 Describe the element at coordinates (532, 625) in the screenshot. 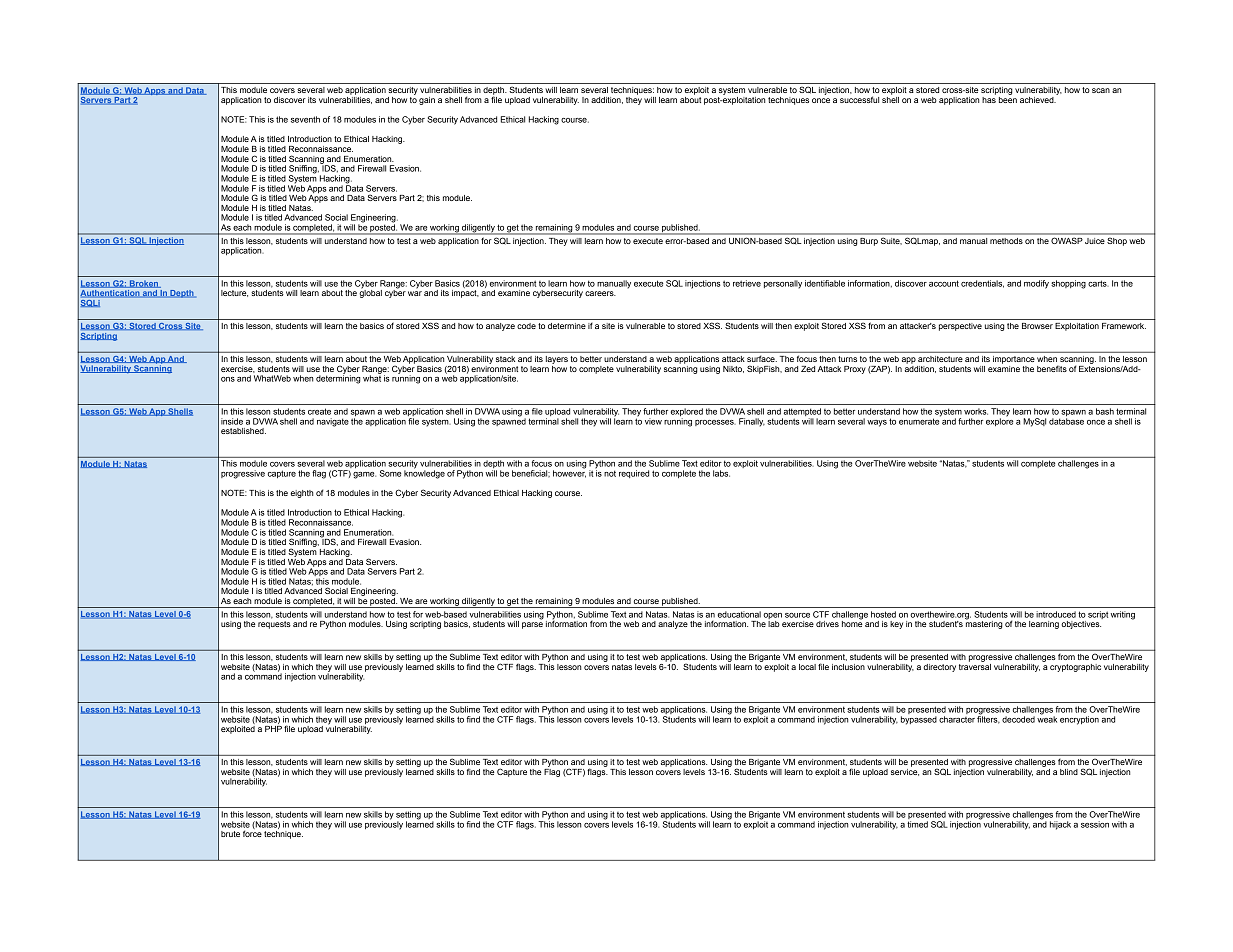

I see `parse` at that location.
